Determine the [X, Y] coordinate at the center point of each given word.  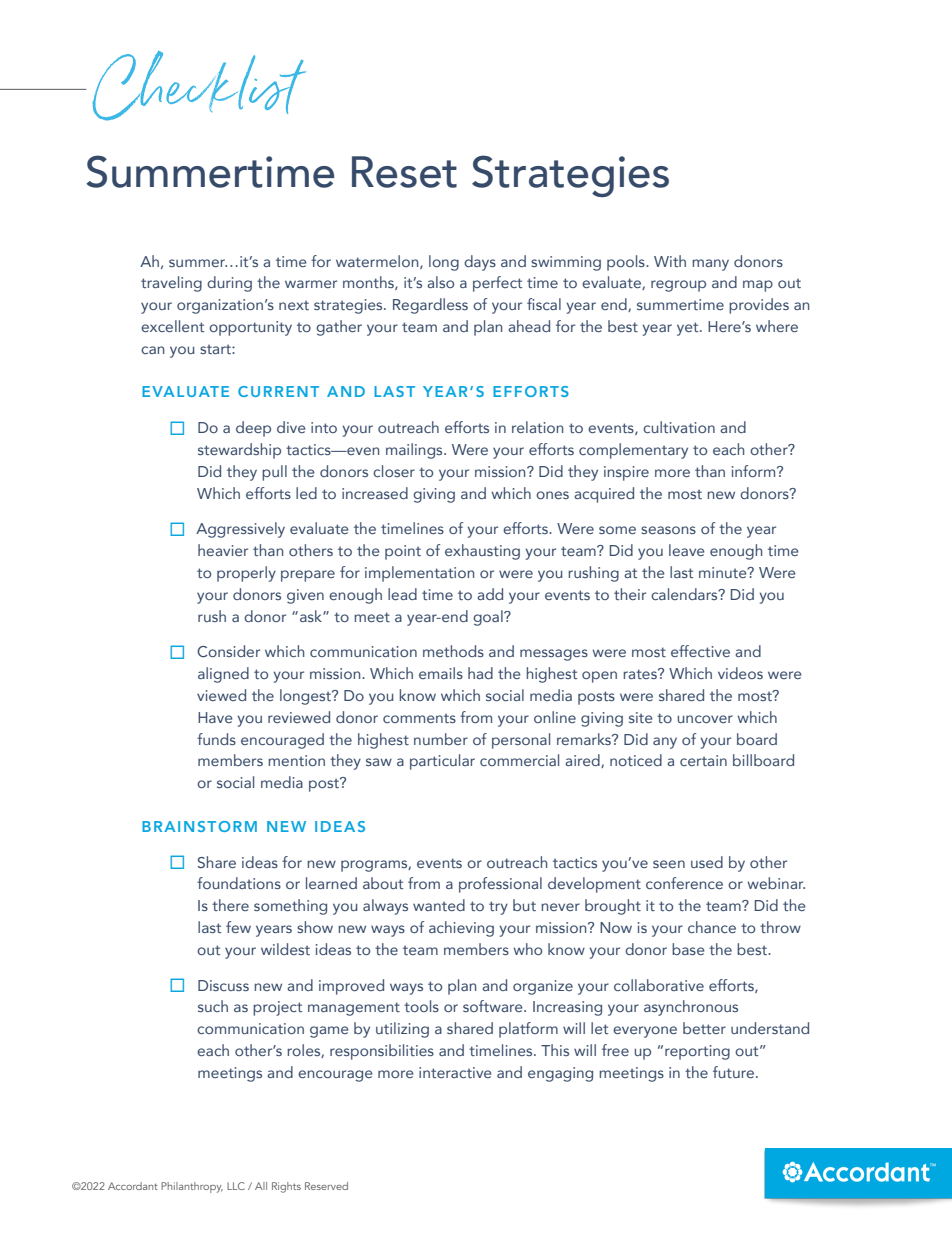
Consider [228, 651]
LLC [236, 1186]
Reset [404, 172]
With [670, 261]
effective [700, 651]
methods [453, 651]
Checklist [199, 86]
